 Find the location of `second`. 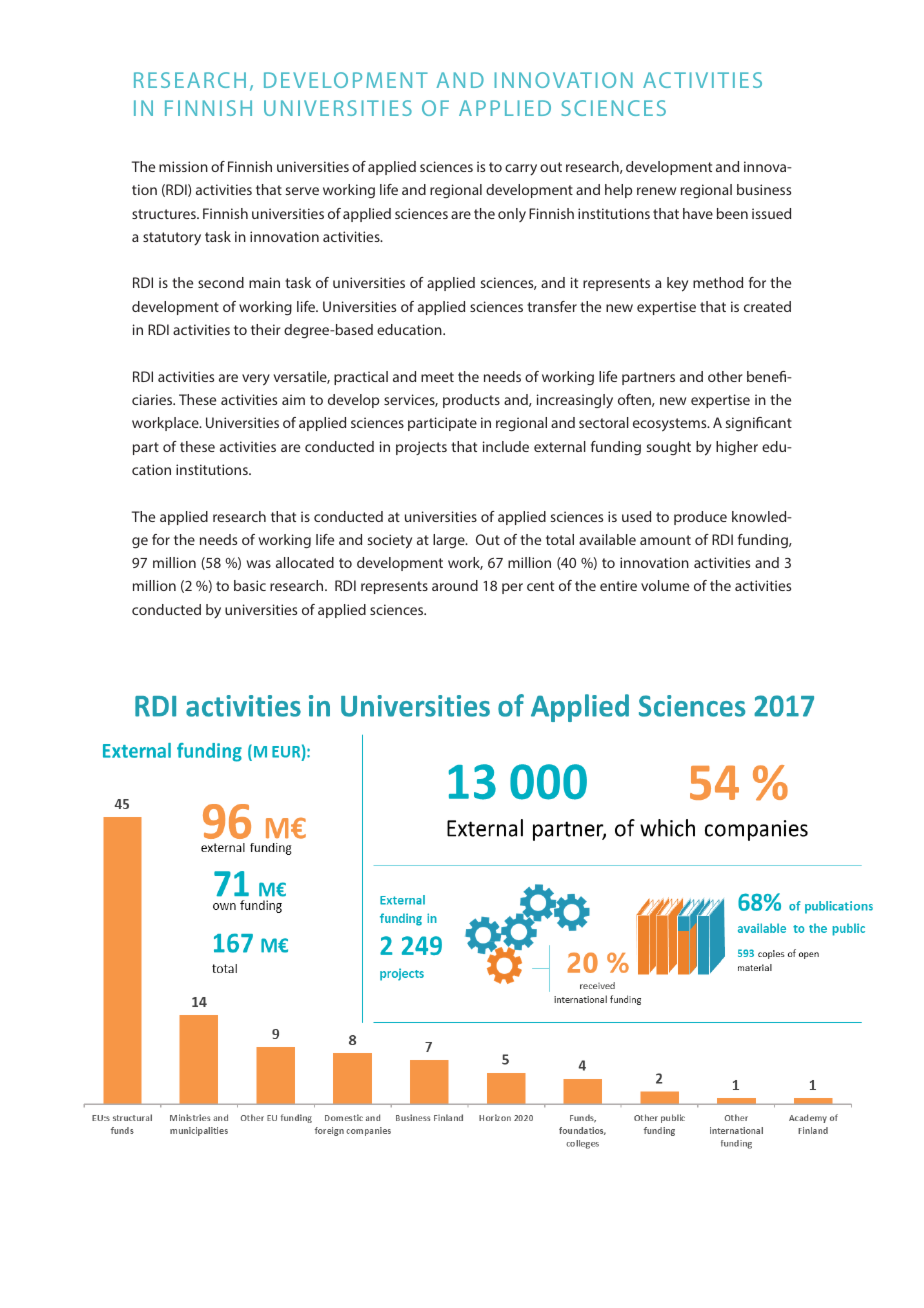

second is located at coordinates (221, 282).
